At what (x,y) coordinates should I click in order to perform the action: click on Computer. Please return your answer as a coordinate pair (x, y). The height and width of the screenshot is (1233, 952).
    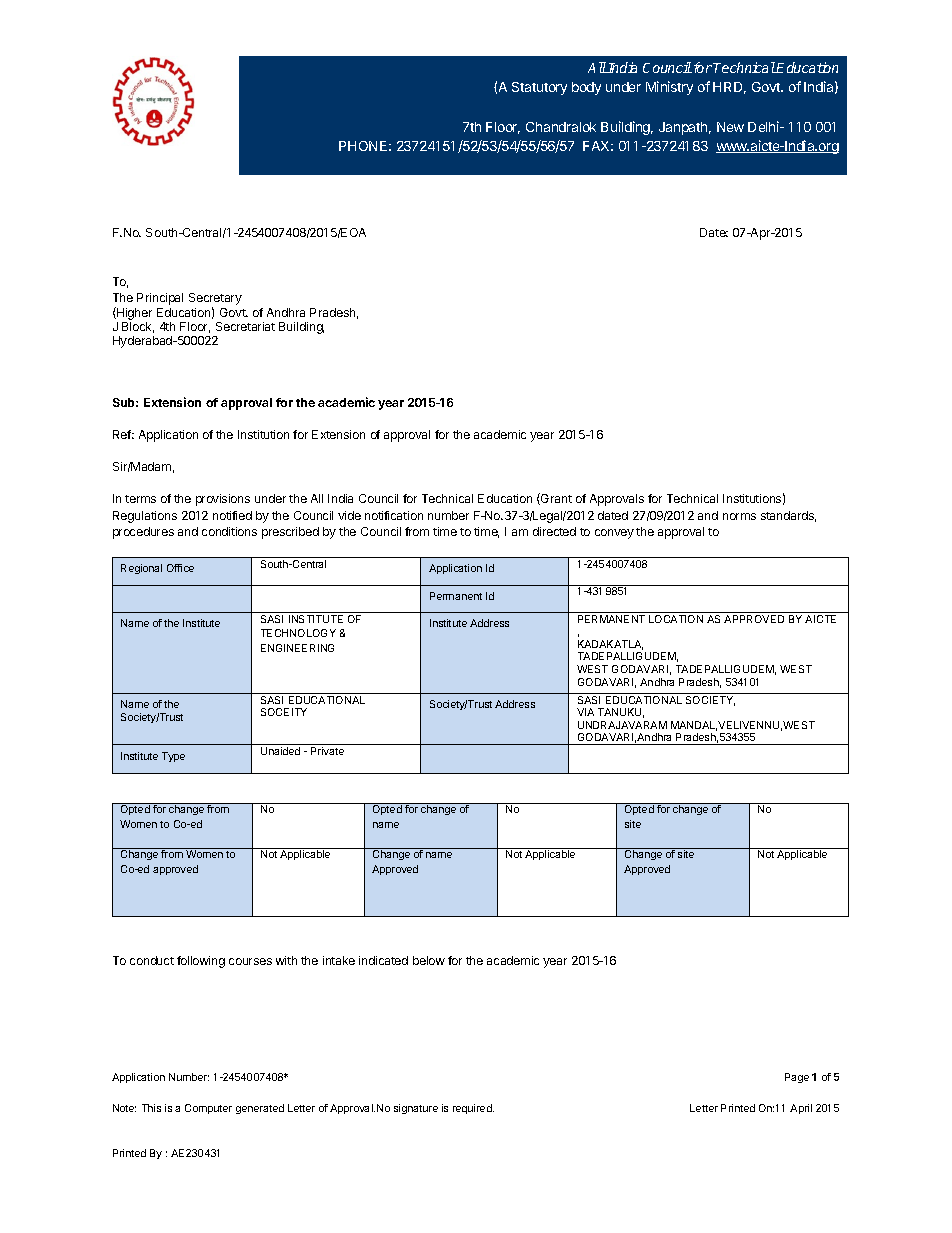
    Looking at the image, I should click on (208, 1109).
